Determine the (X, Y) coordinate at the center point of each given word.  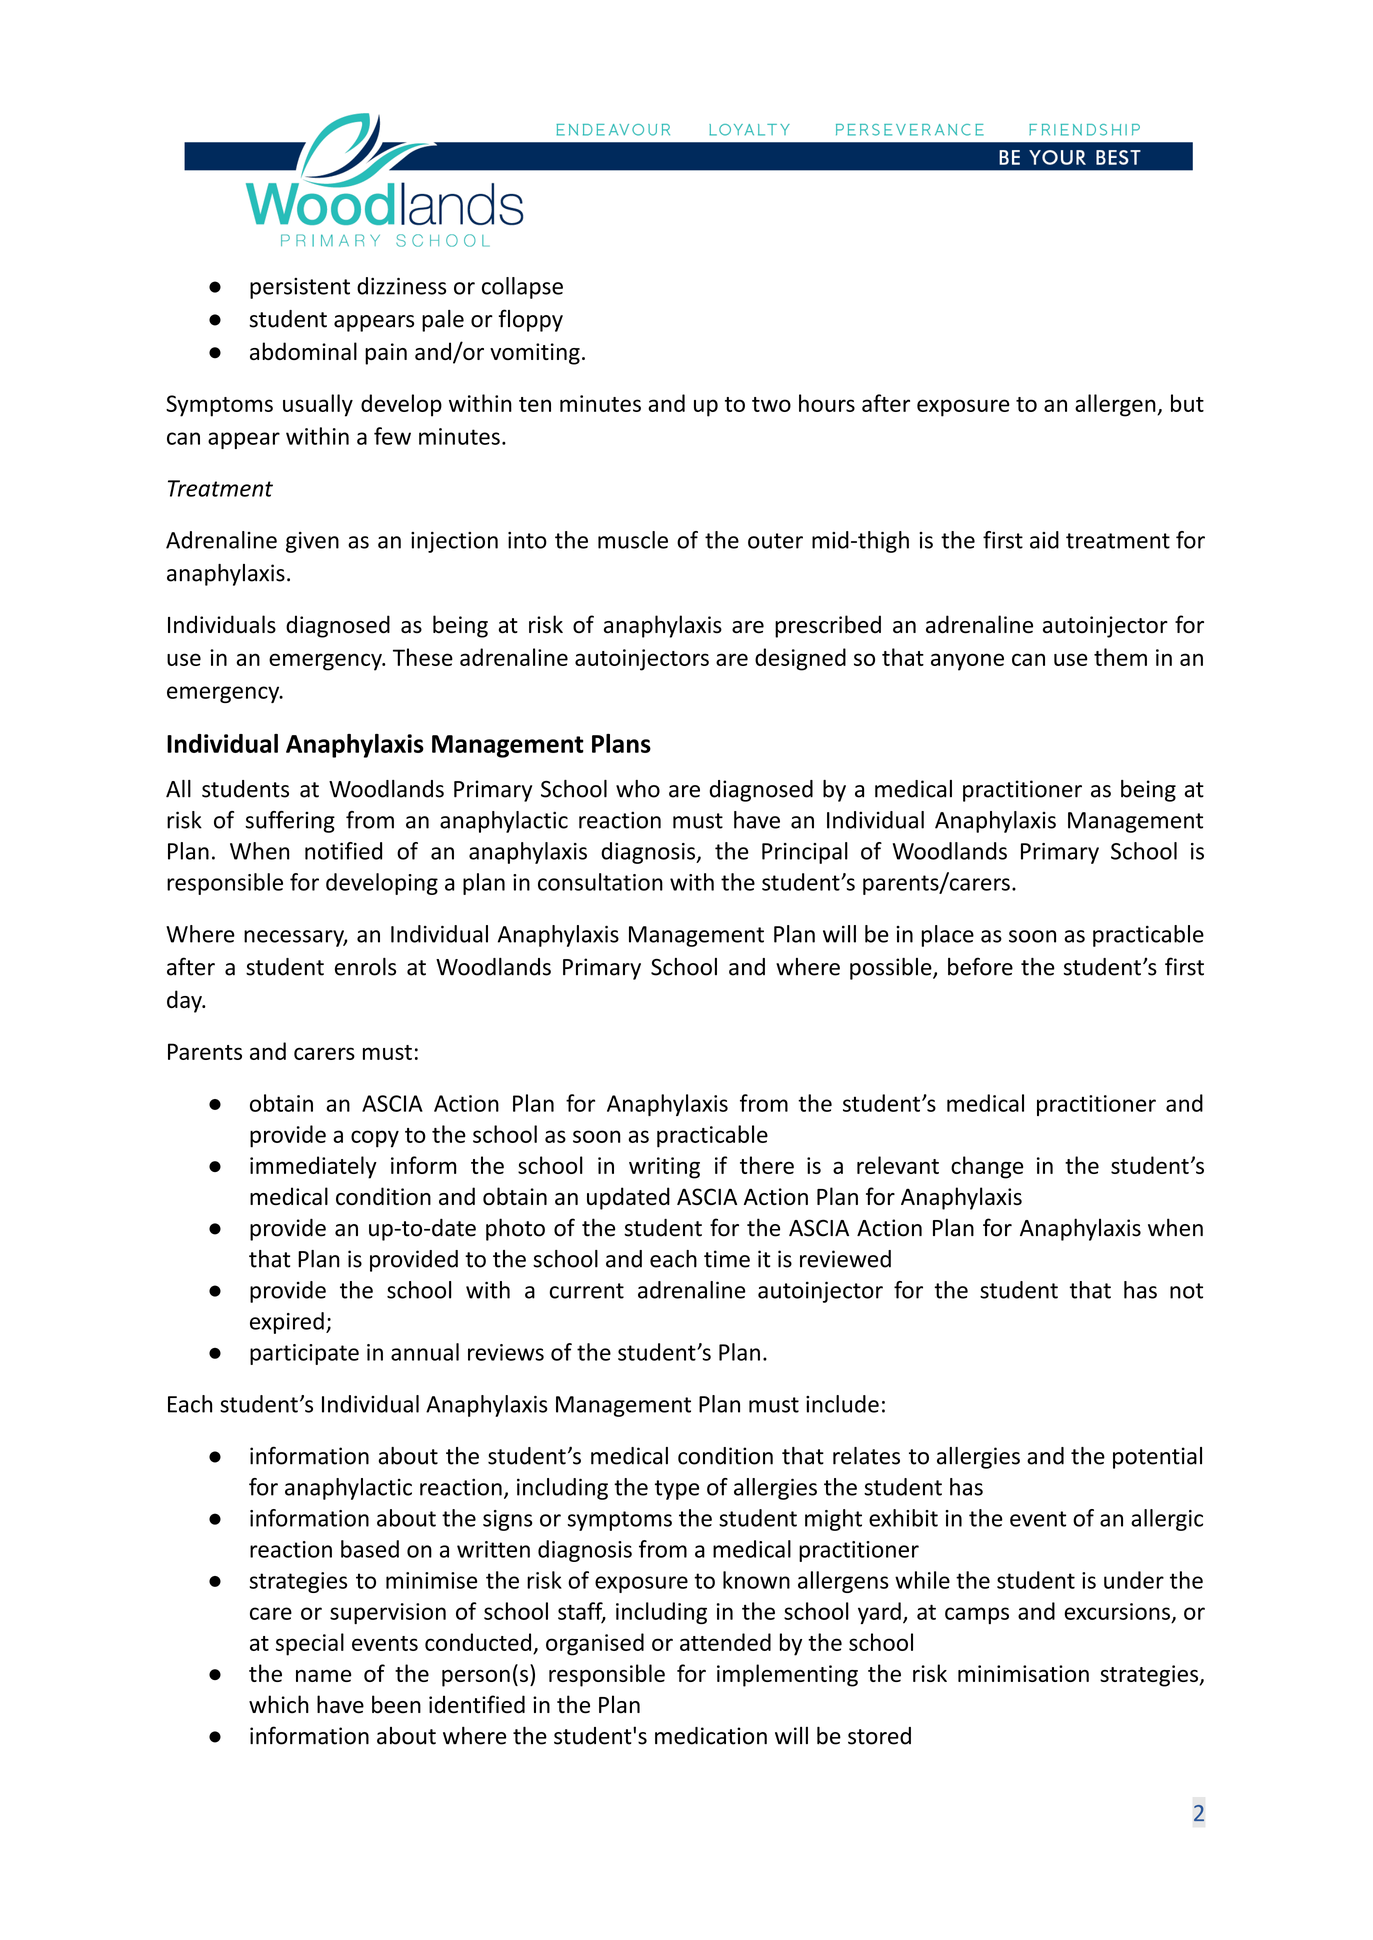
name (323, 1676)
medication (711, 1736)
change (987, 1167)
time (727, 1259)
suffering (290, 822)
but (1187, 403)
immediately (313, 1167)
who (638, 789)
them (1120, 657)
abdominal (303, 351)
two (771, 404)
